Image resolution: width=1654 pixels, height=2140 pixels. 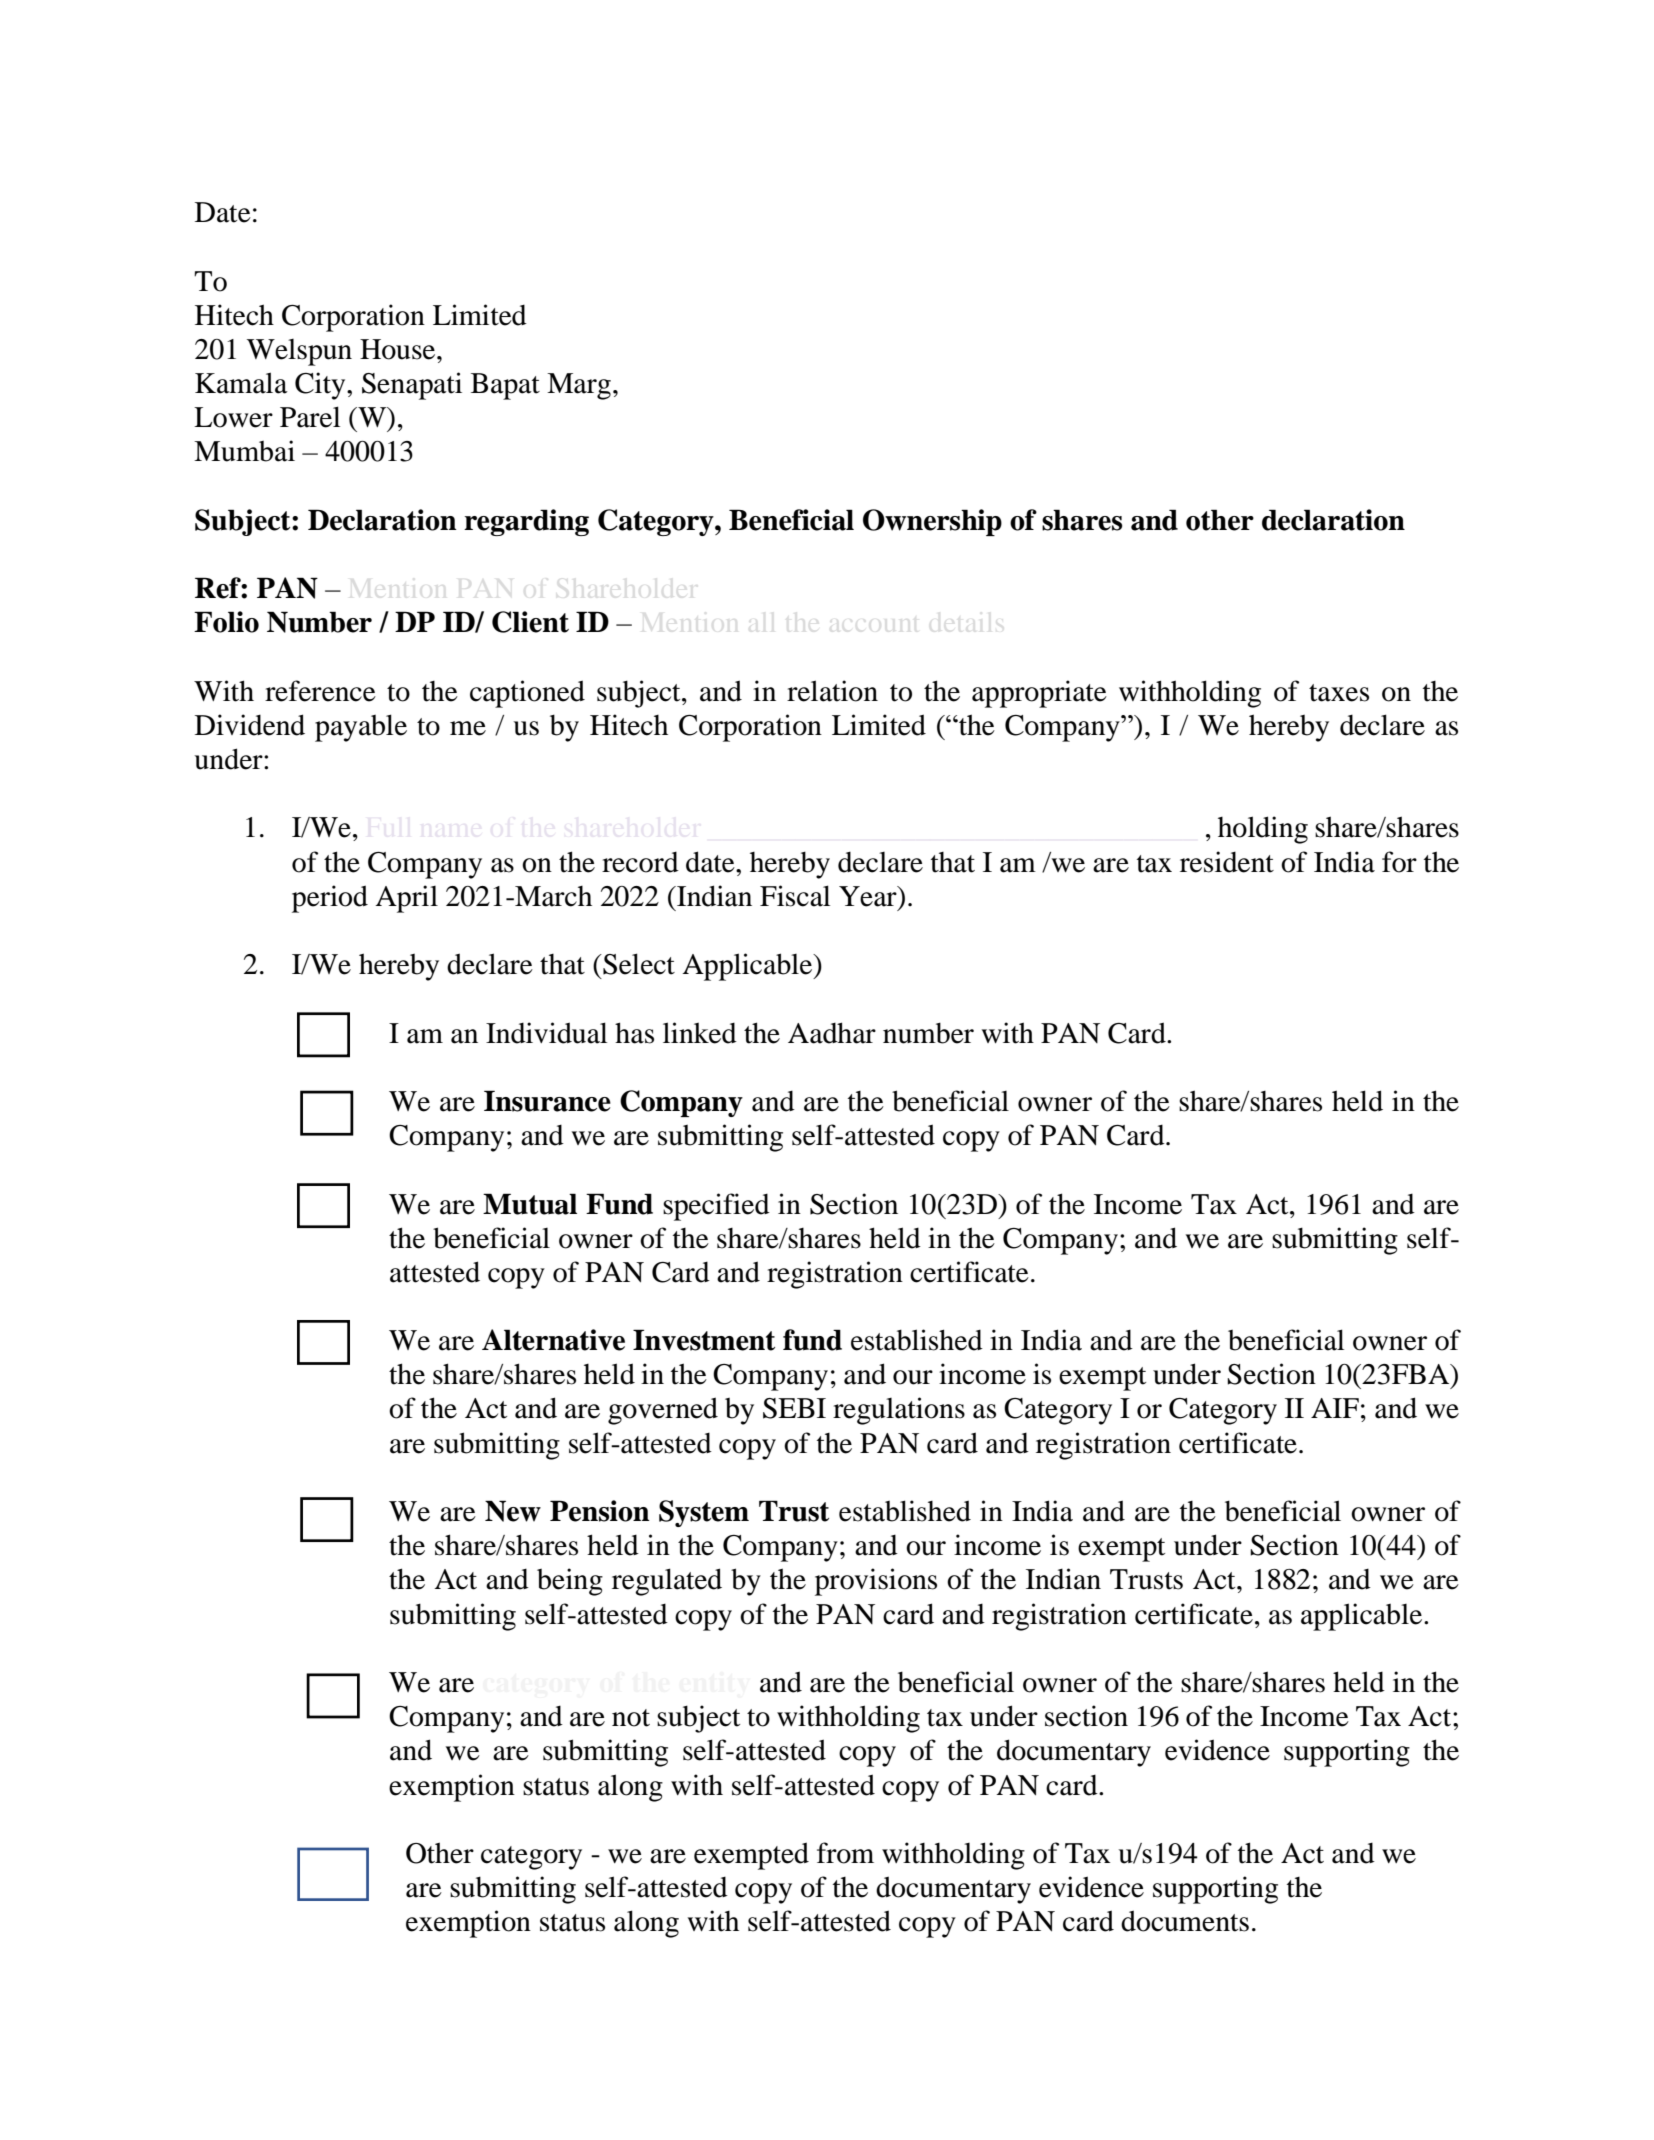 What do you see at coordinates (579, 386) in the screenshot?
I see `Marg` at bounding box center [579, 386].
